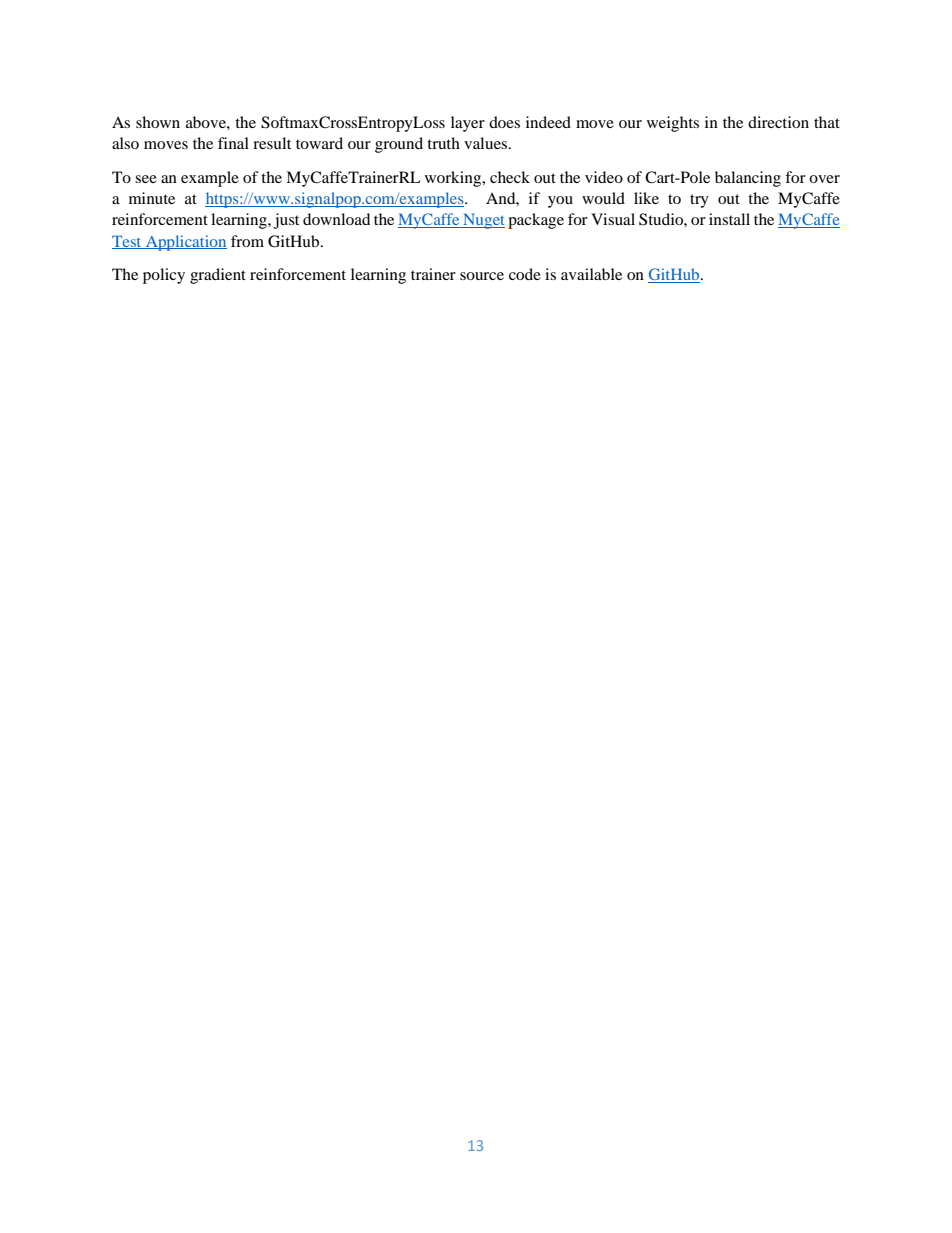 This image has height=1233, width=952. What do you see at coordinates (560, 202) in the image?
I see `you` at bounding box center [560, 202].
